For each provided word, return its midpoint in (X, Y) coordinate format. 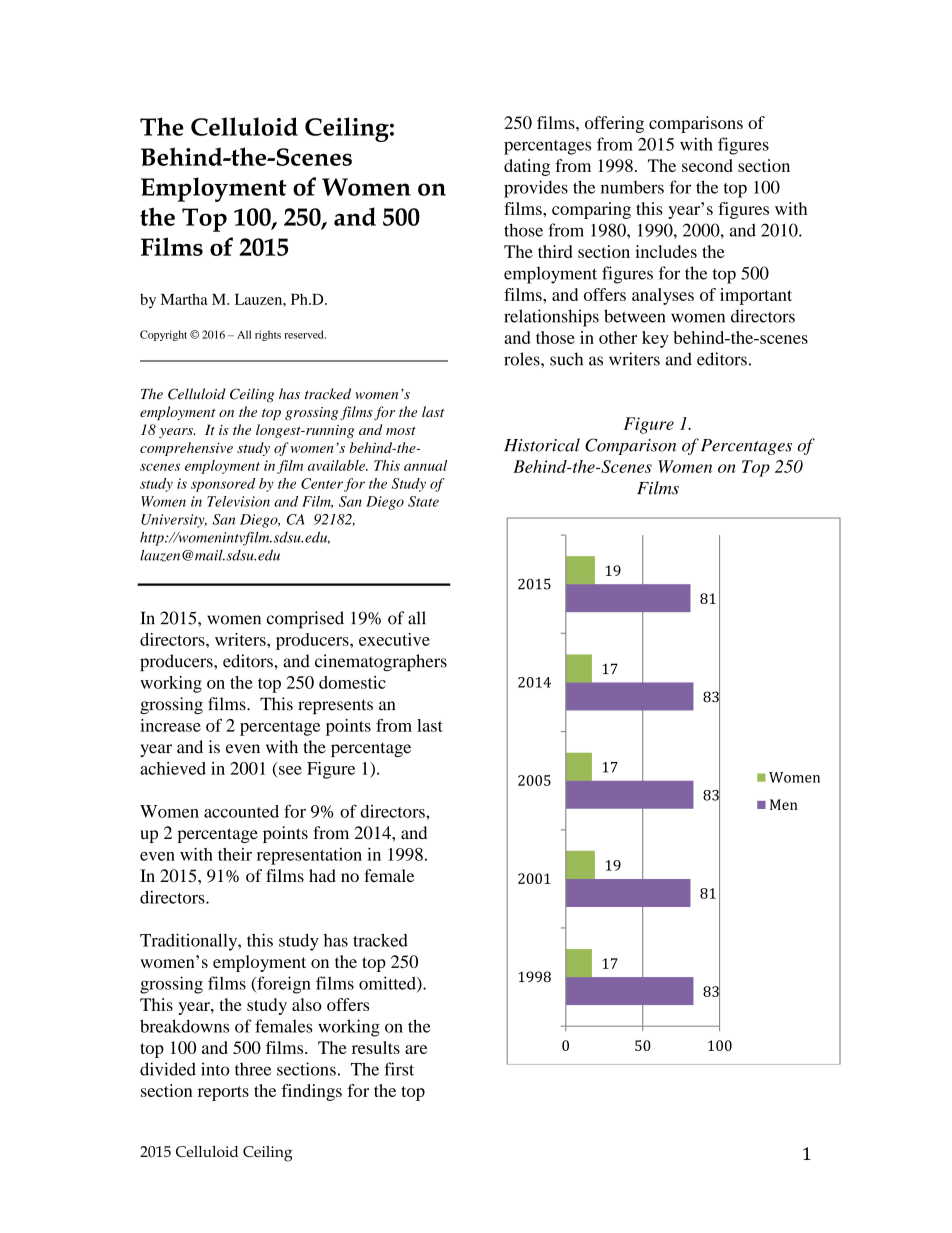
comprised (305, 620)
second (707, 165)
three (253, 1069)
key (655, 339)
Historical (542, 445)
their (235, 854)
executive (394, 639)
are (416, 1049)
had (322, 875)
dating (527, 167)
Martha (184, 299)
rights (268, 335)
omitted (388, 984)
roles (523, 359)
